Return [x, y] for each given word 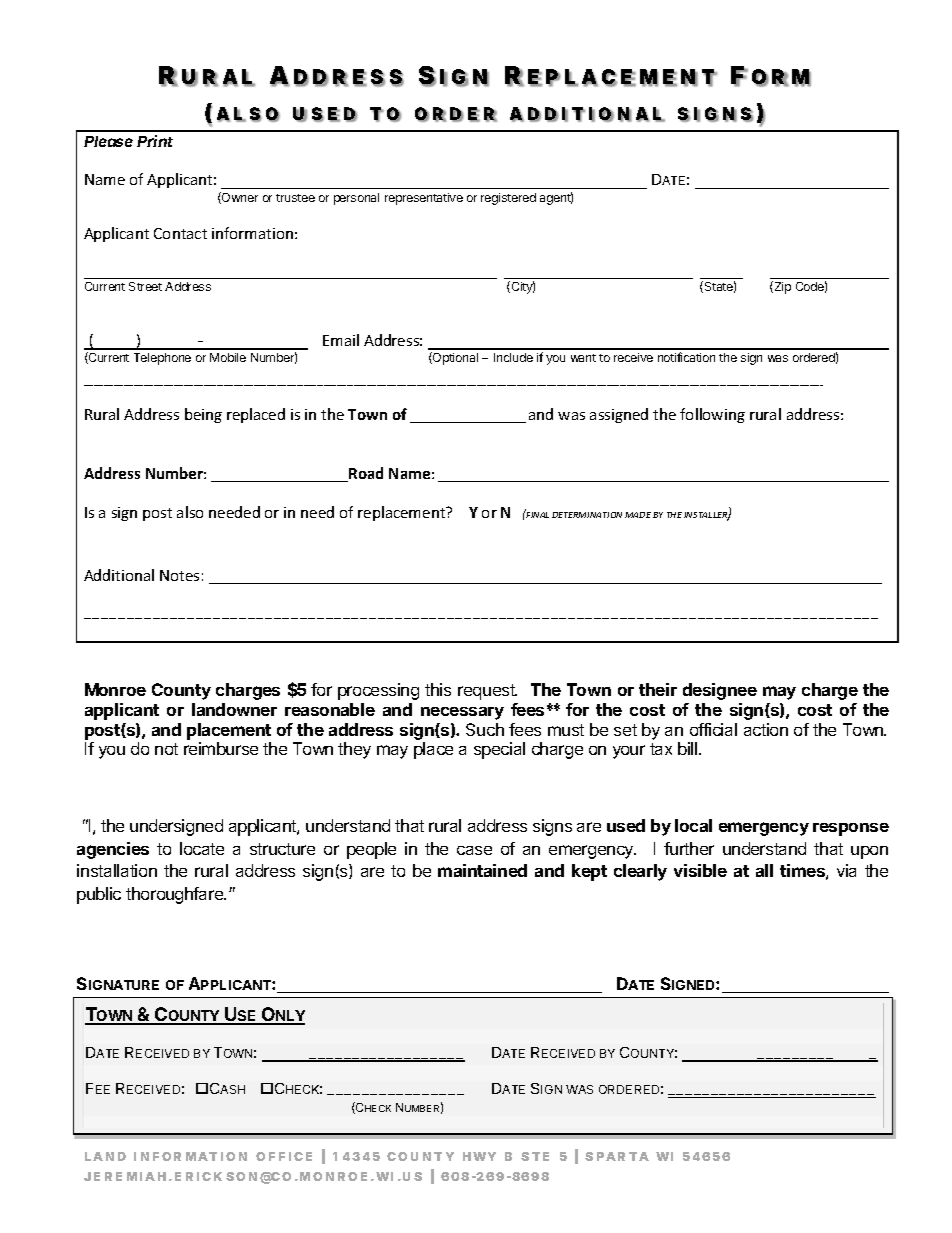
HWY [479, 1156]
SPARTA [617, 1156]
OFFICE [284, 1156]
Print [155, 141]
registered [508, 199]
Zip [781, 287]
